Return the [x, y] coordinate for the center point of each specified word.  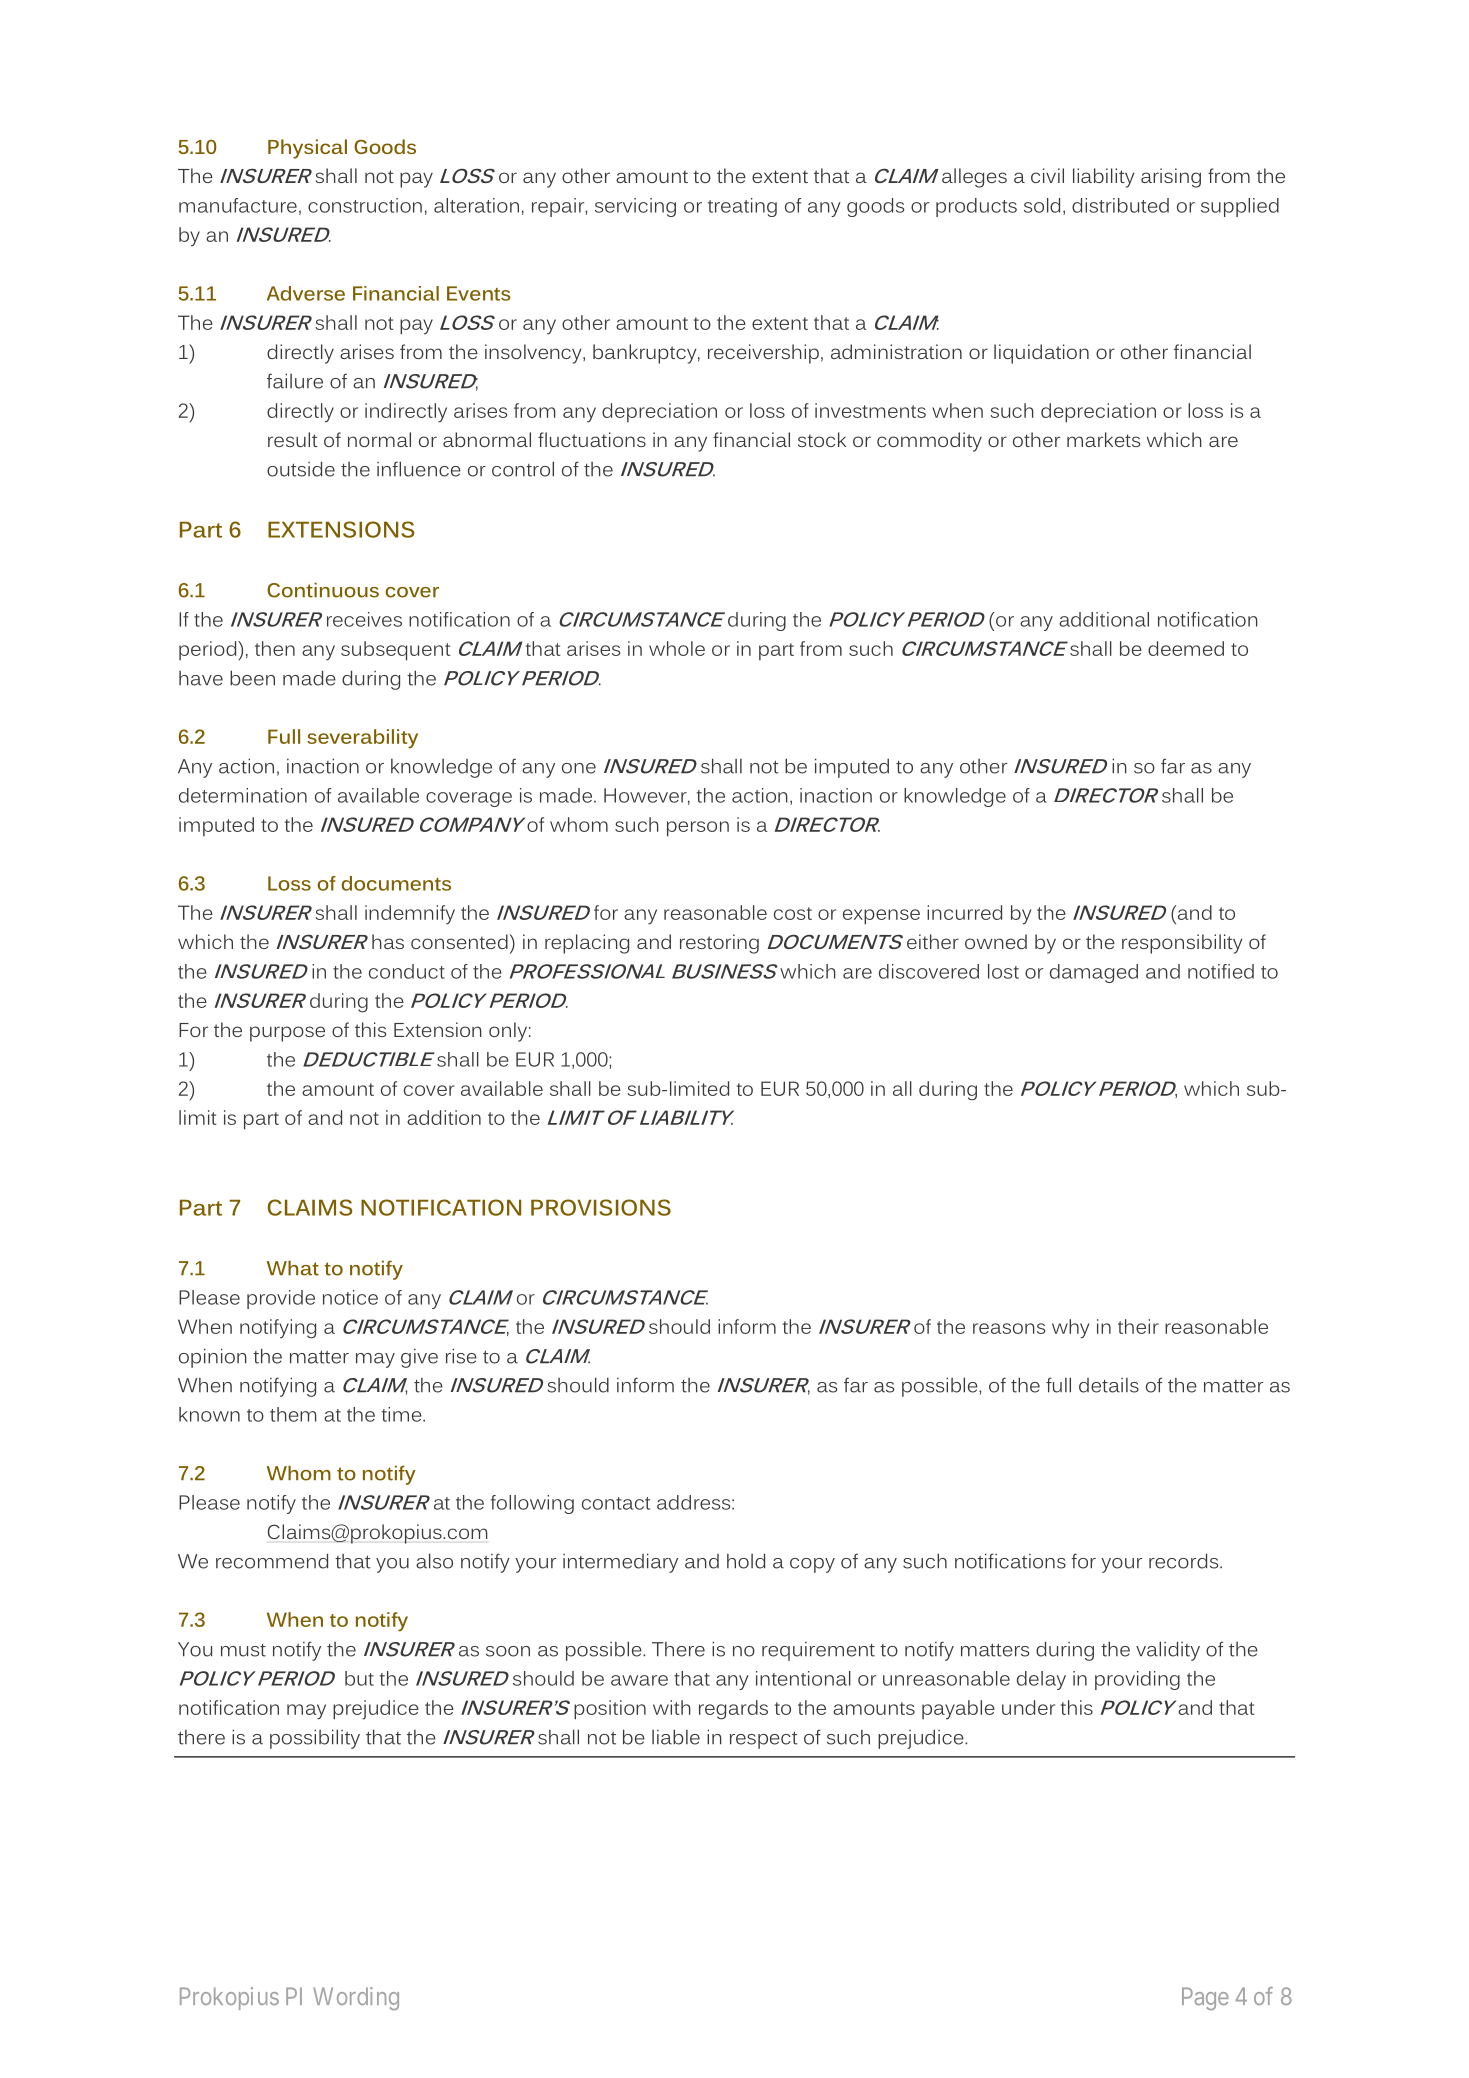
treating [742, 207]
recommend [272, 1561]
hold [746, 1561]
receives [364, 619]
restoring [719, 944]
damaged [1094, 973]
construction [365, 205]
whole [677, 648]
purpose [287, 1034]
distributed [1120, 205]
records [1185, 1561]
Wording [356, 1998]
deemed [1186, 648]
